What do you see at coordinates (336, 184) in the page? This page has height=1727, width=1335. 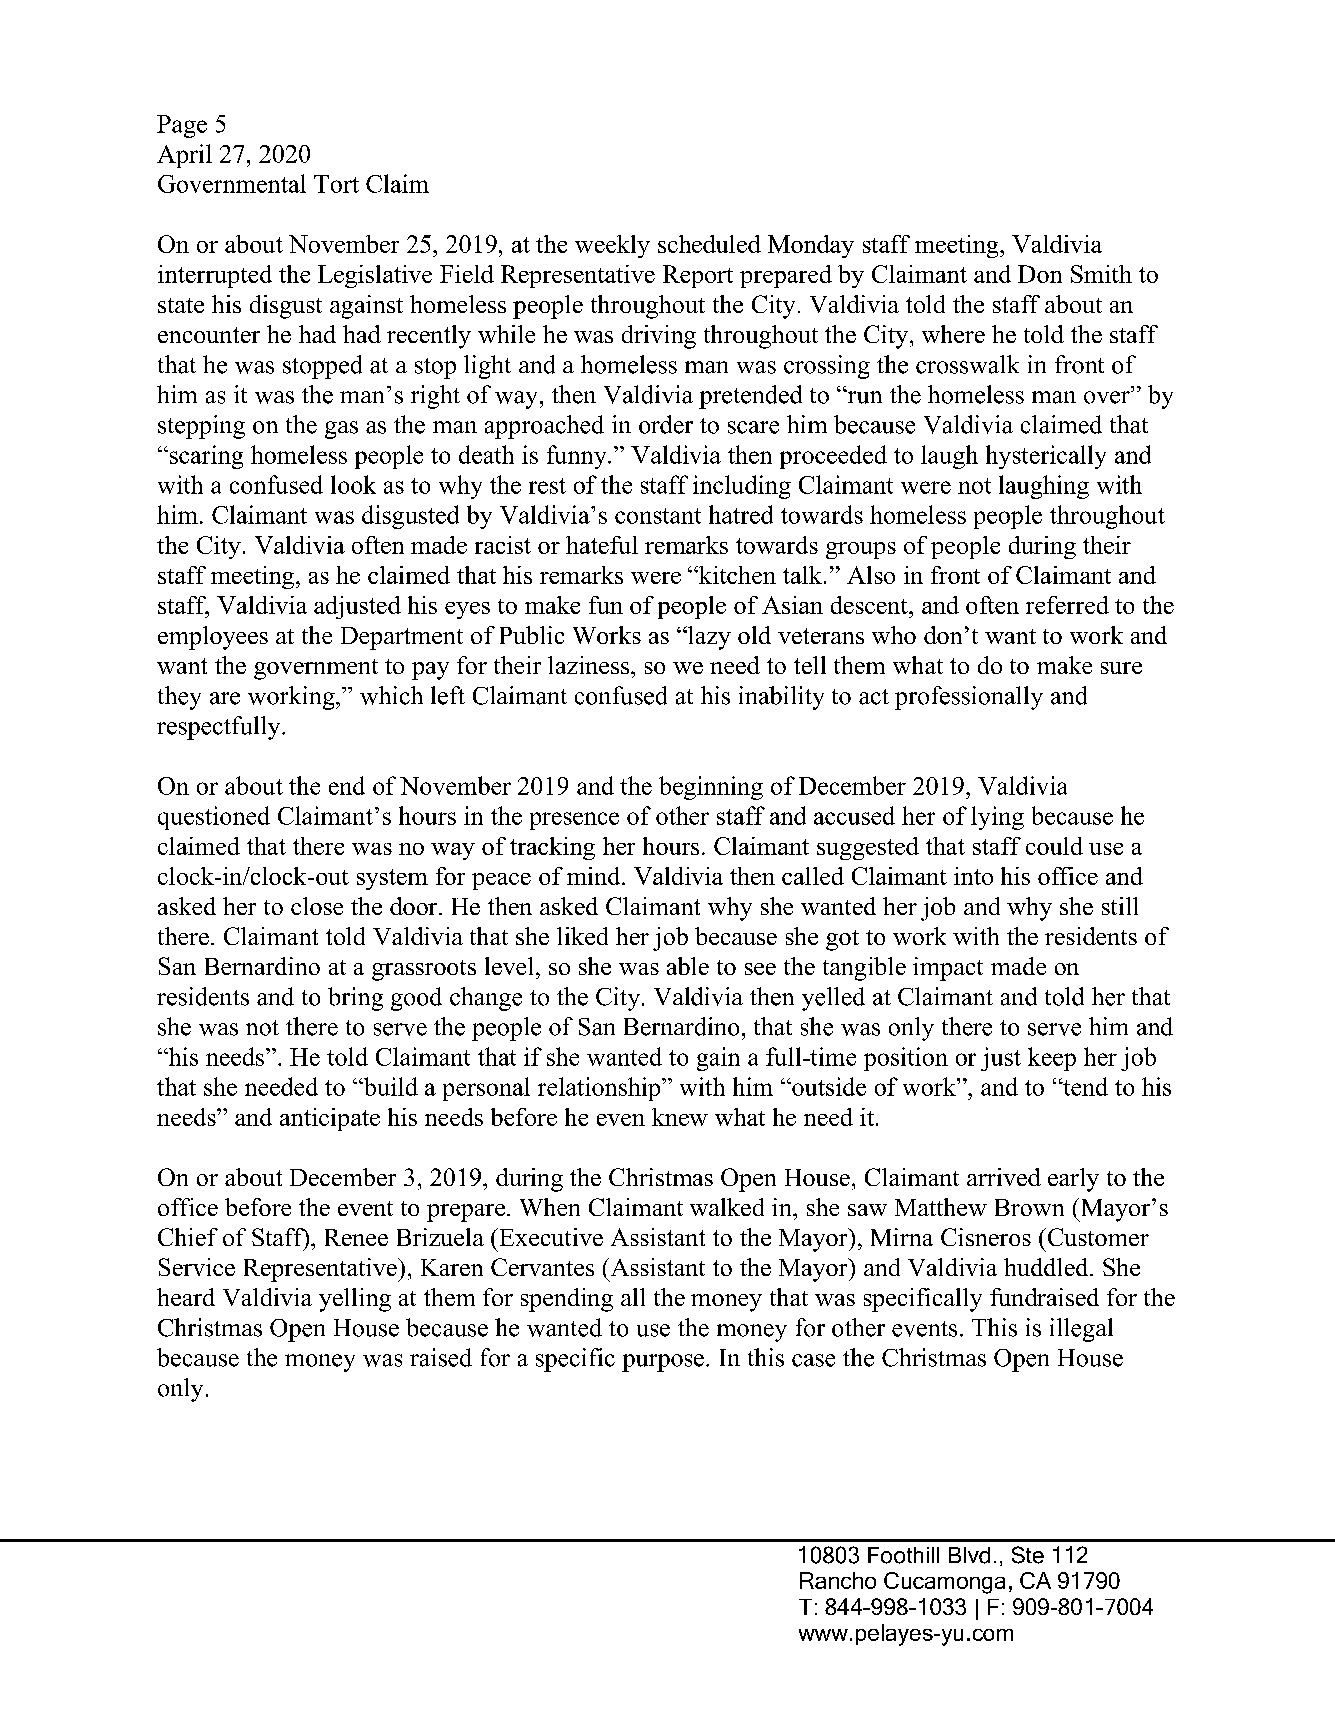 I see `Tort` at bounding box center [336, 184].
